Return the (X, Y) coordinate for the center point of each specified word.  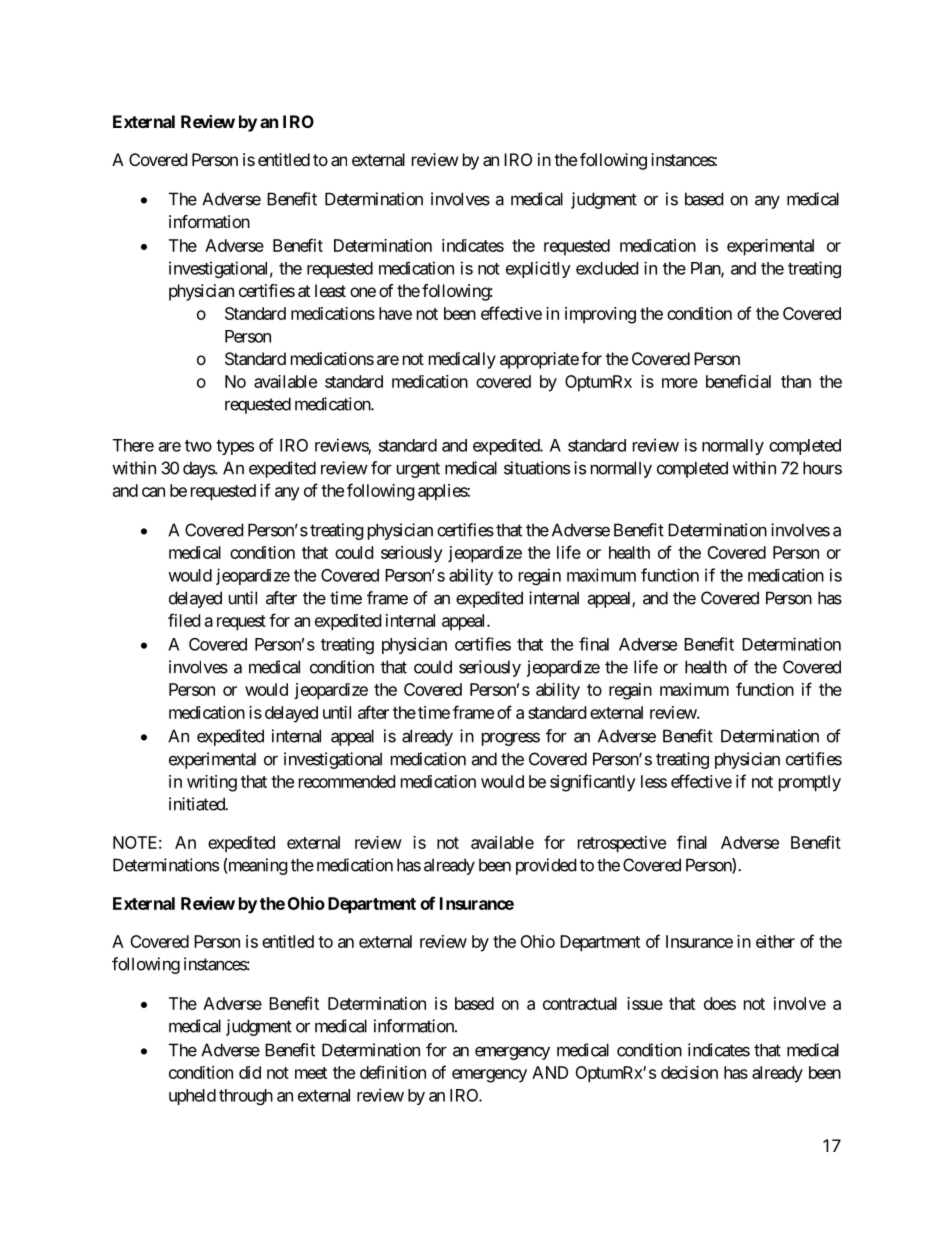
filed (184, 620)
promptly (810, 783)
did (250, 1072)
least (330, 290)
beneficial (738, 381)
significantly (593, 783)
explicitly (538, 269)
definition (393, 1072)
